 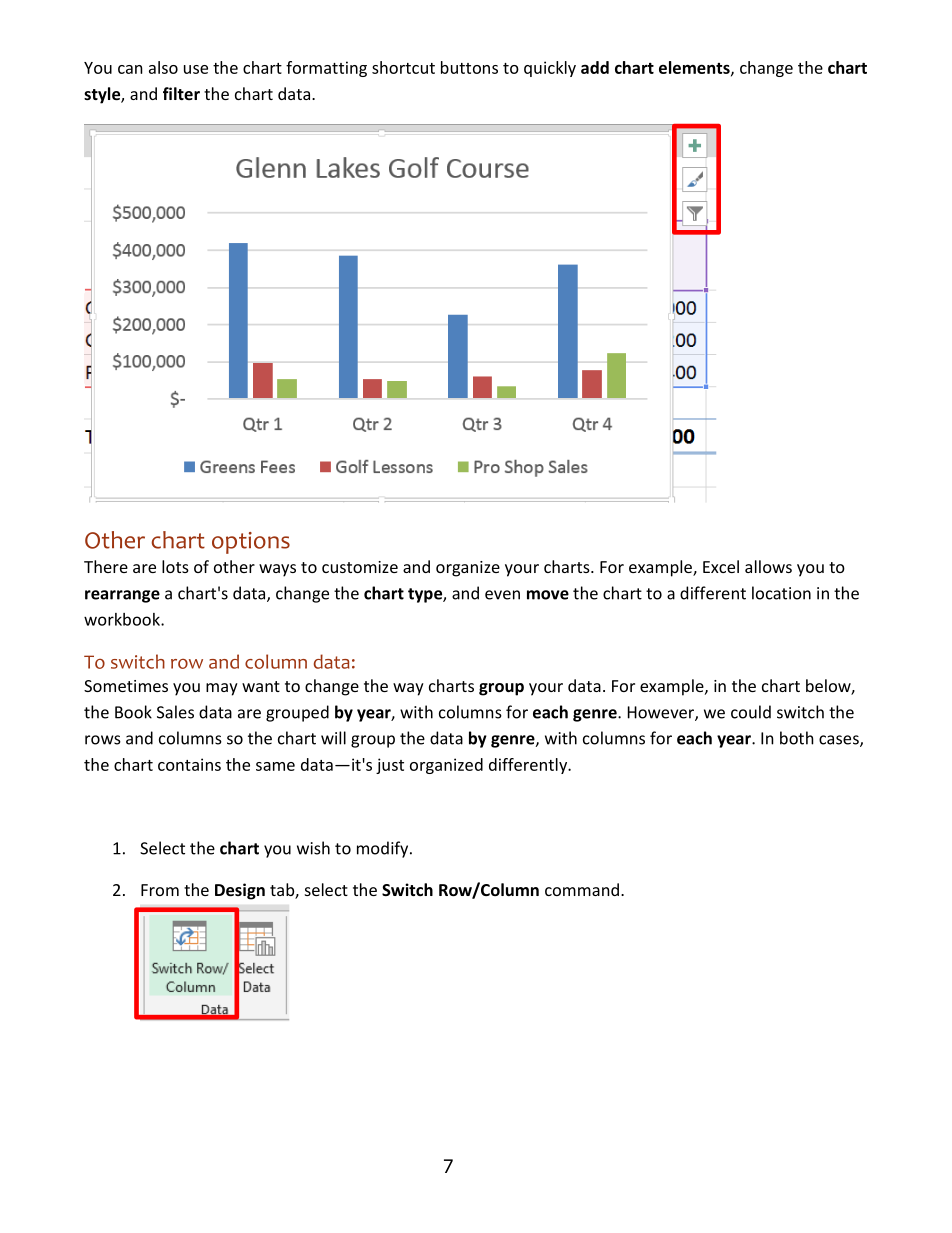 What do you see at coordinates (181, 93) in the screenshot?
I see `filter` at bounding box center [181, 93].
